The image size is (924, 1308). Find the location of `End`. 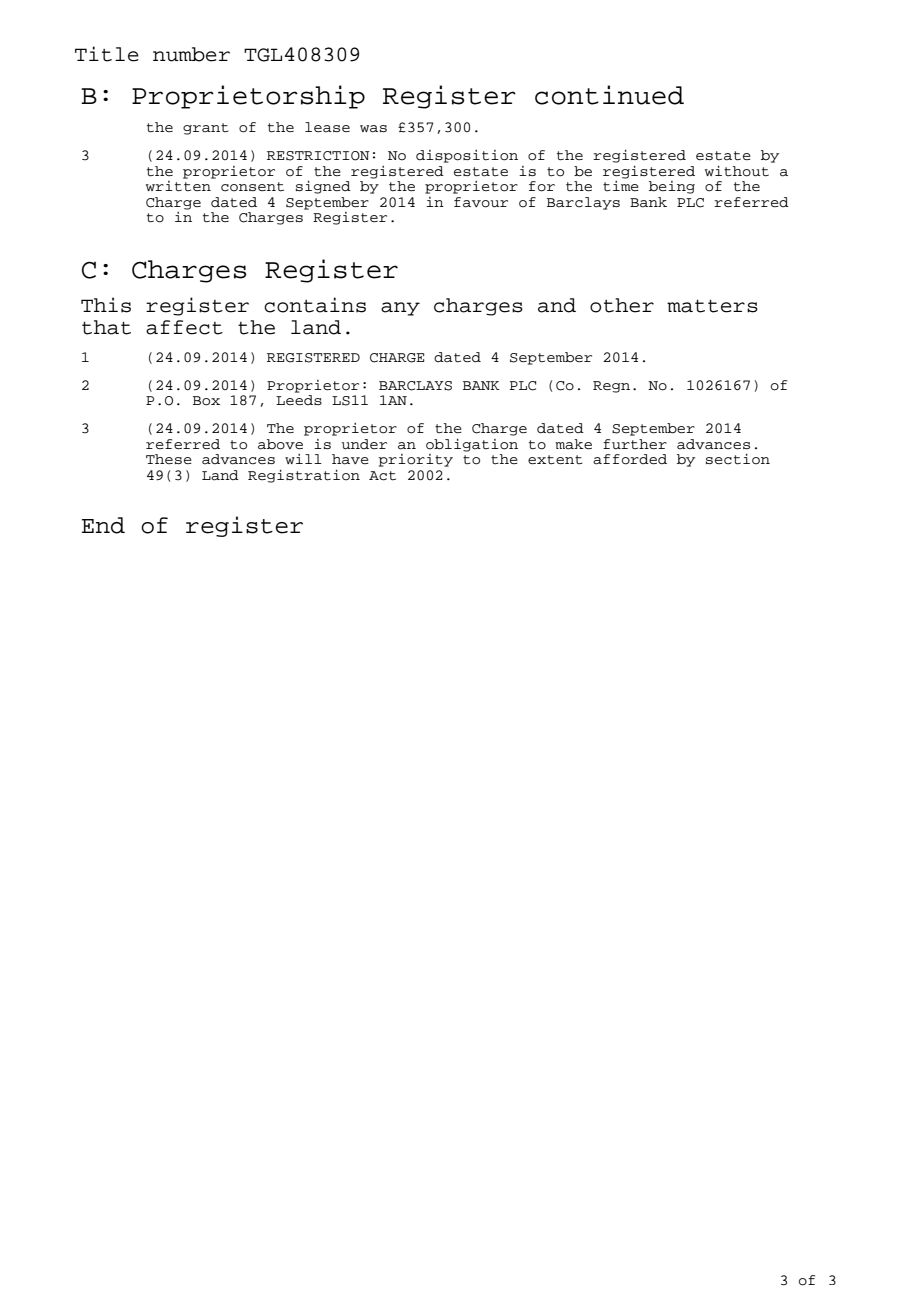

End is located at coordinates (103, 525).
